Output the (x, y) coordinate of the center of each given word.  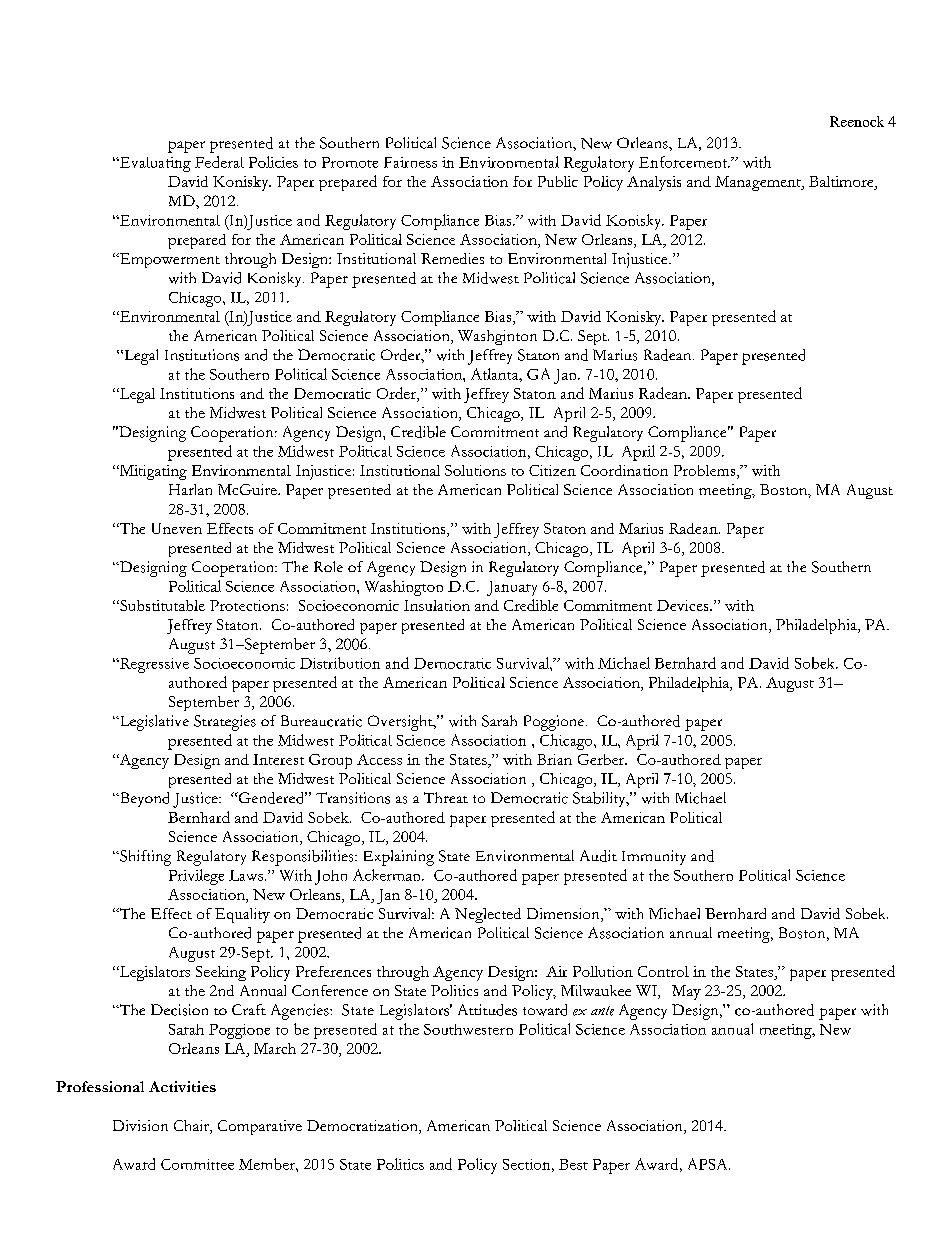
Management (759, 183)
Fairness (410, 162)
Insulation (437, 605)
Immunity (654, 857)
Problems (706, 472)
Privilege (196, 877)
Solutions (475, 470)
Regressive (153, 665)
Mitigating (152, 472)
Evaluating (154, 164)
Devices (684, 605)
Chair (192, 1127)
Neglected (488, 915)
